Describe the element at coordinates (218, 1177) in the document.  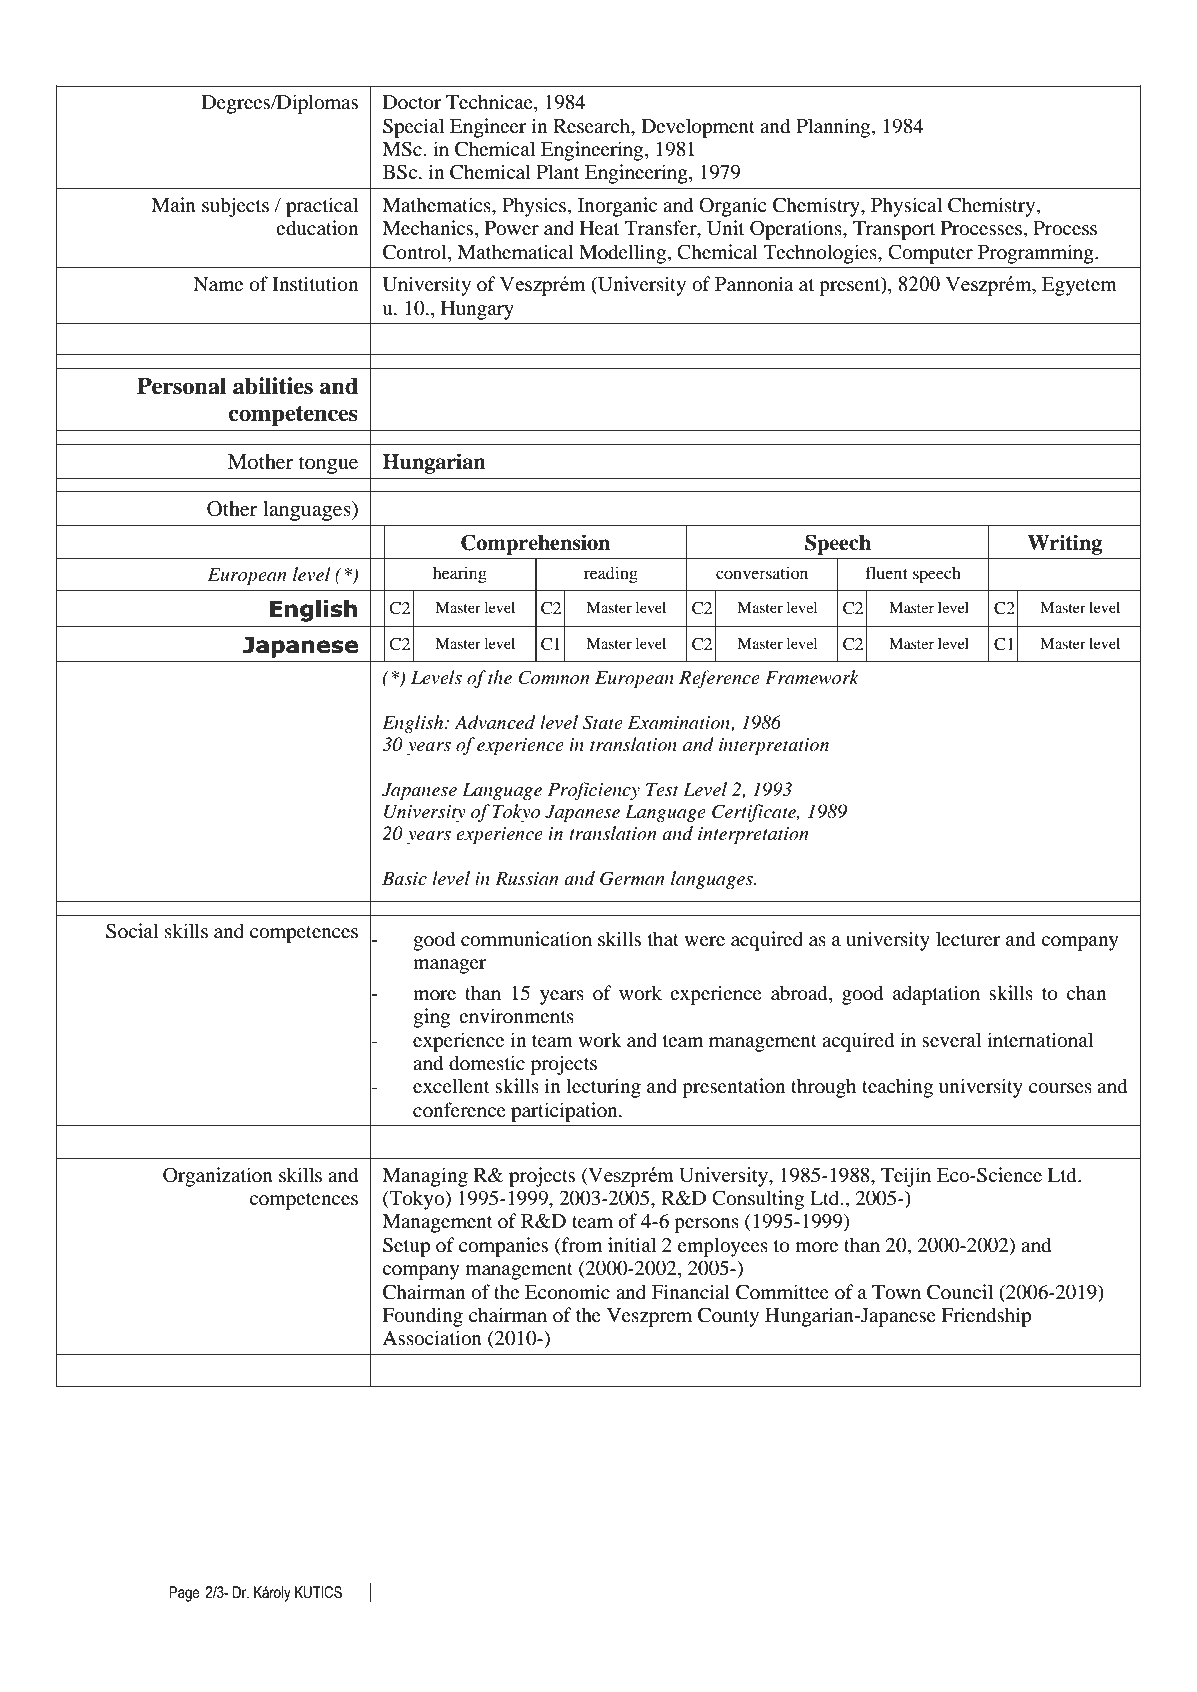
I see `Organization` at that location.
